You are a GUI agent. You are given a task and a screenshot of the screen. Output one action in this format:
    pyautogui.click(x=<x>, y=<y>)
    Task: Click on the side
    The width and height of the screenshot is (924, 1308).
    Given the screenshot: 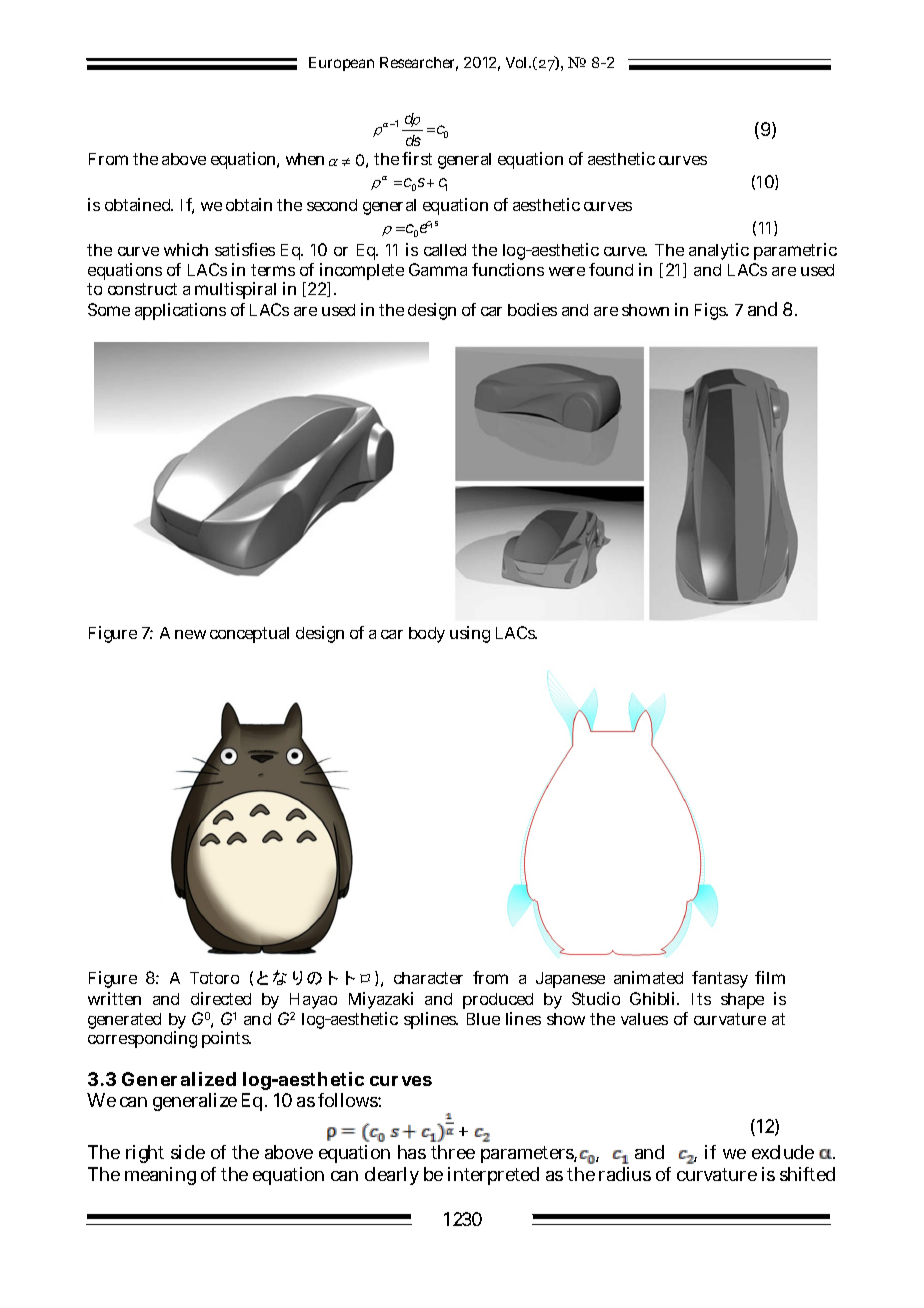 What is the action you would take?
    pyautogui.click(x=188, y=1152)
